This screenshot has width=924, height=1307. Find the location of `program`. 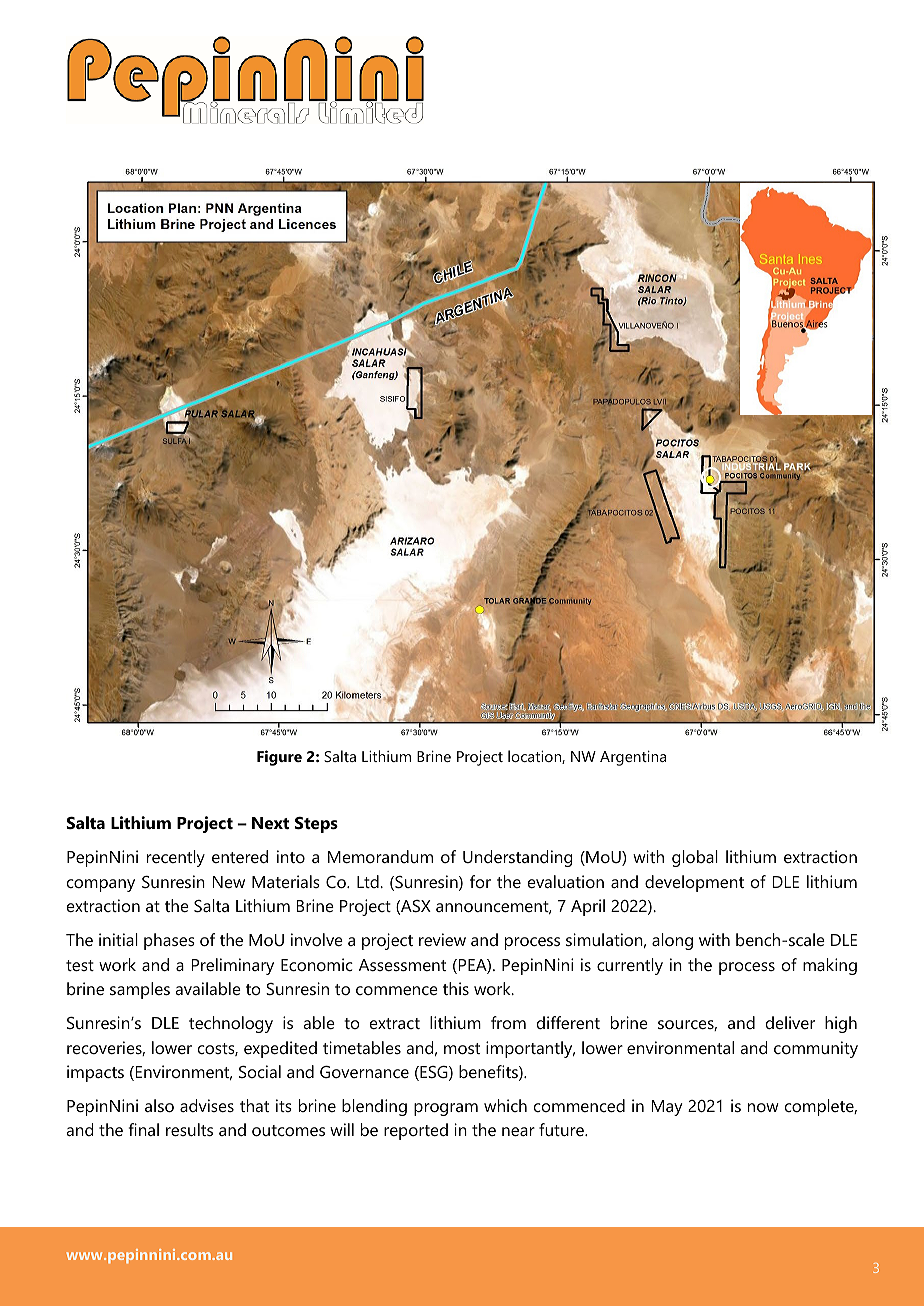

program is located at coordinates (446, 1109).
